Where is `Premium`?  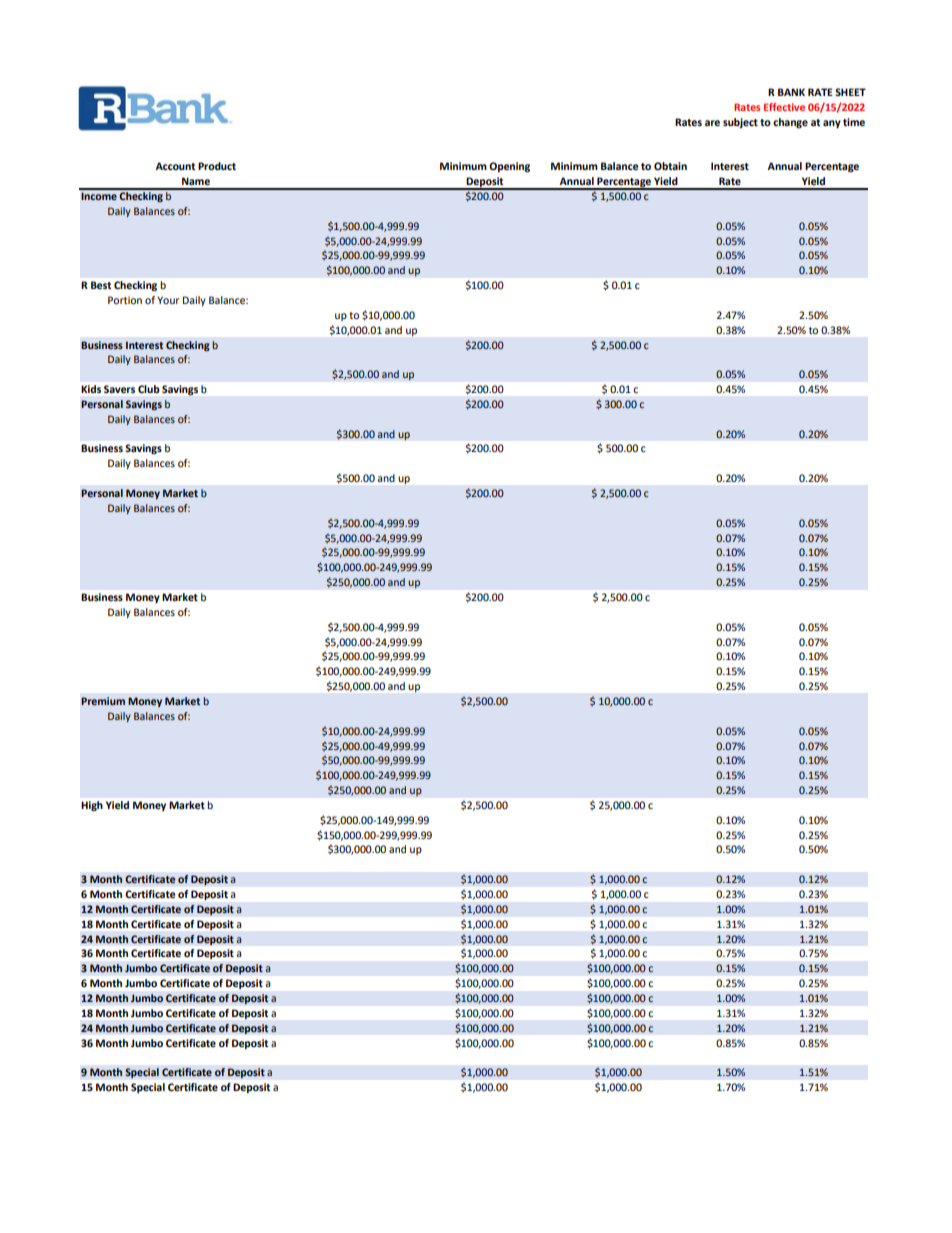 Premium is located at coordinates (103, 701).
